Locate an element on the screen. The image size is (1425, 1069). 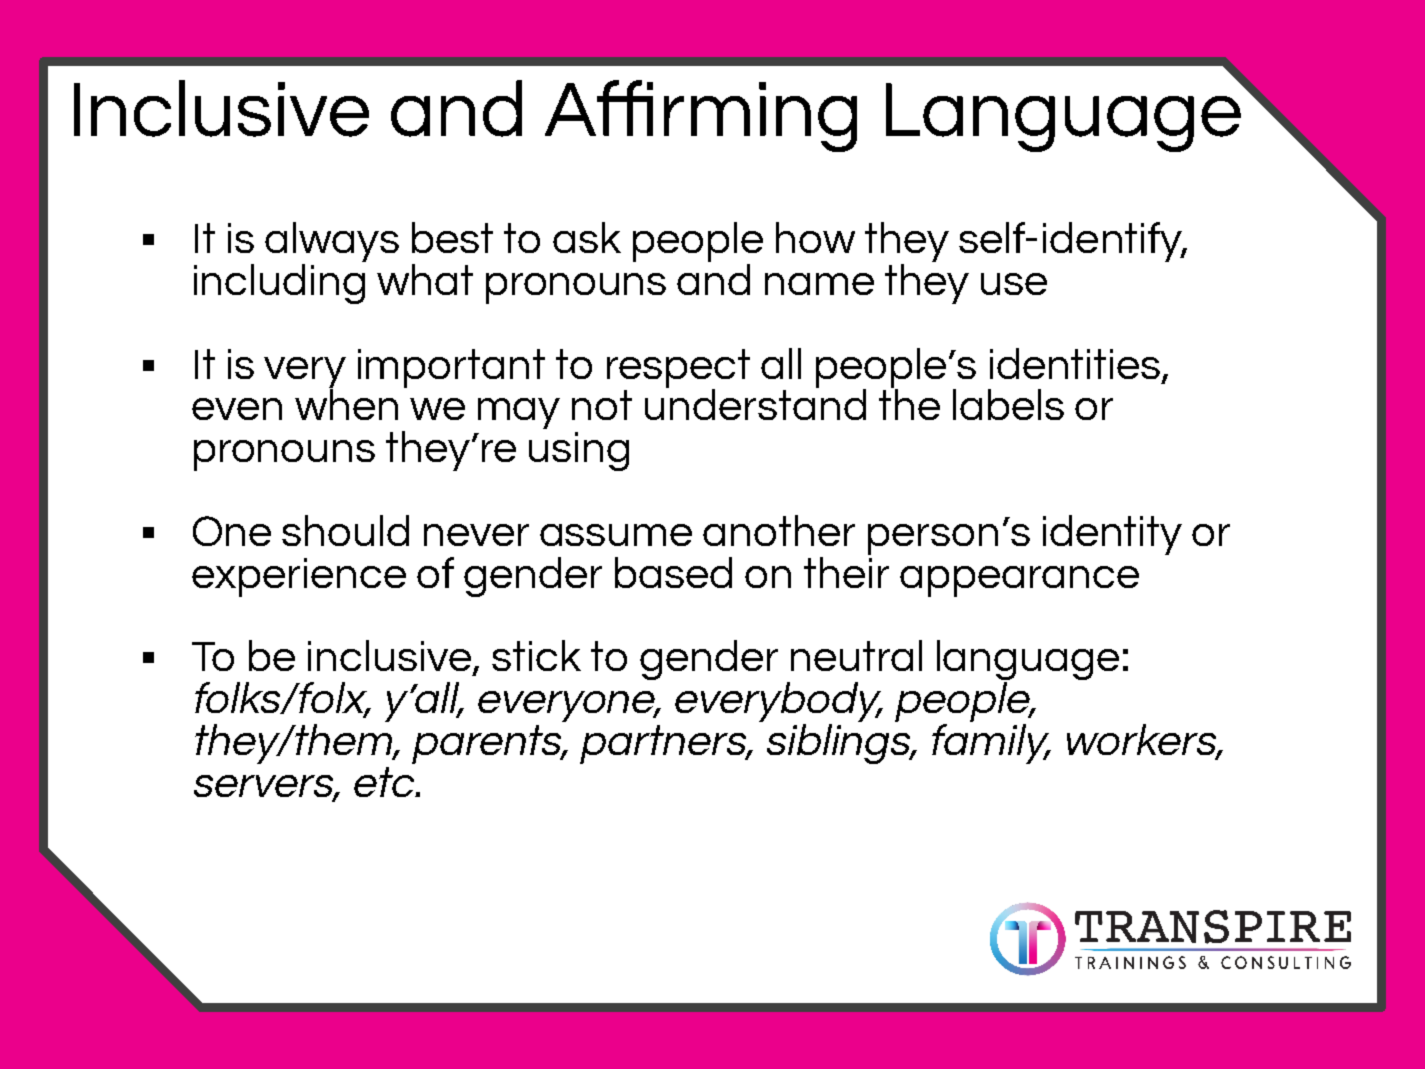
respect is located at coordinates (678, 369).
